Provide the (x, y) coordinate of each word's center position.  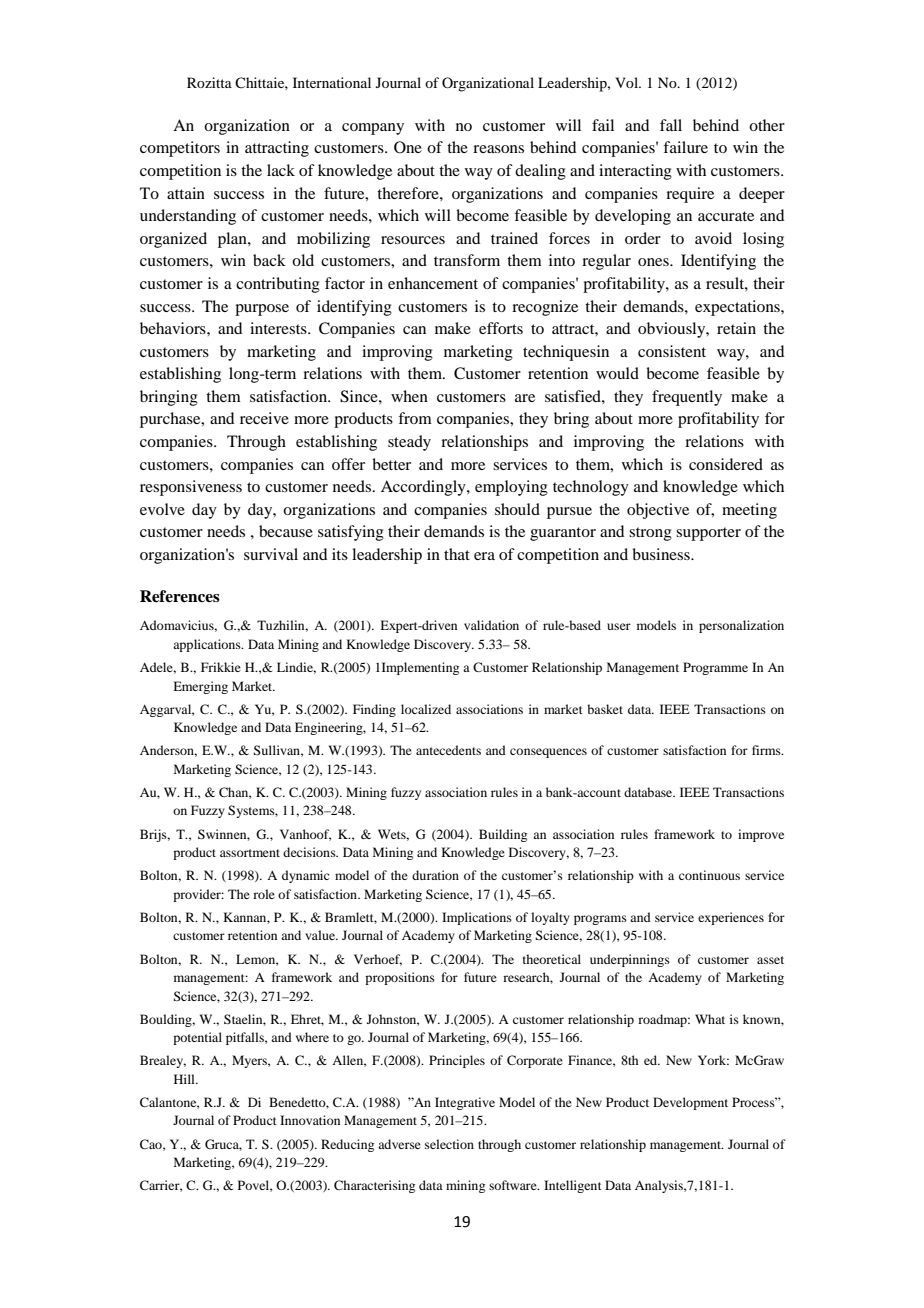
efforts (501, 328)
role (264, 894)
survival (271, 554)
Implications (477, 918)
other (767, 125)
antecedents (448, 750)
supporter (708, 534)
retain (736, 328)
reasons (498, 149)
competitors (180, 149)
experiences (731, 918)
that (457, 554)
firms (767, 750)
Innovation (310, 1120)
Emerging (200, 687)
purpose (262, 310)
